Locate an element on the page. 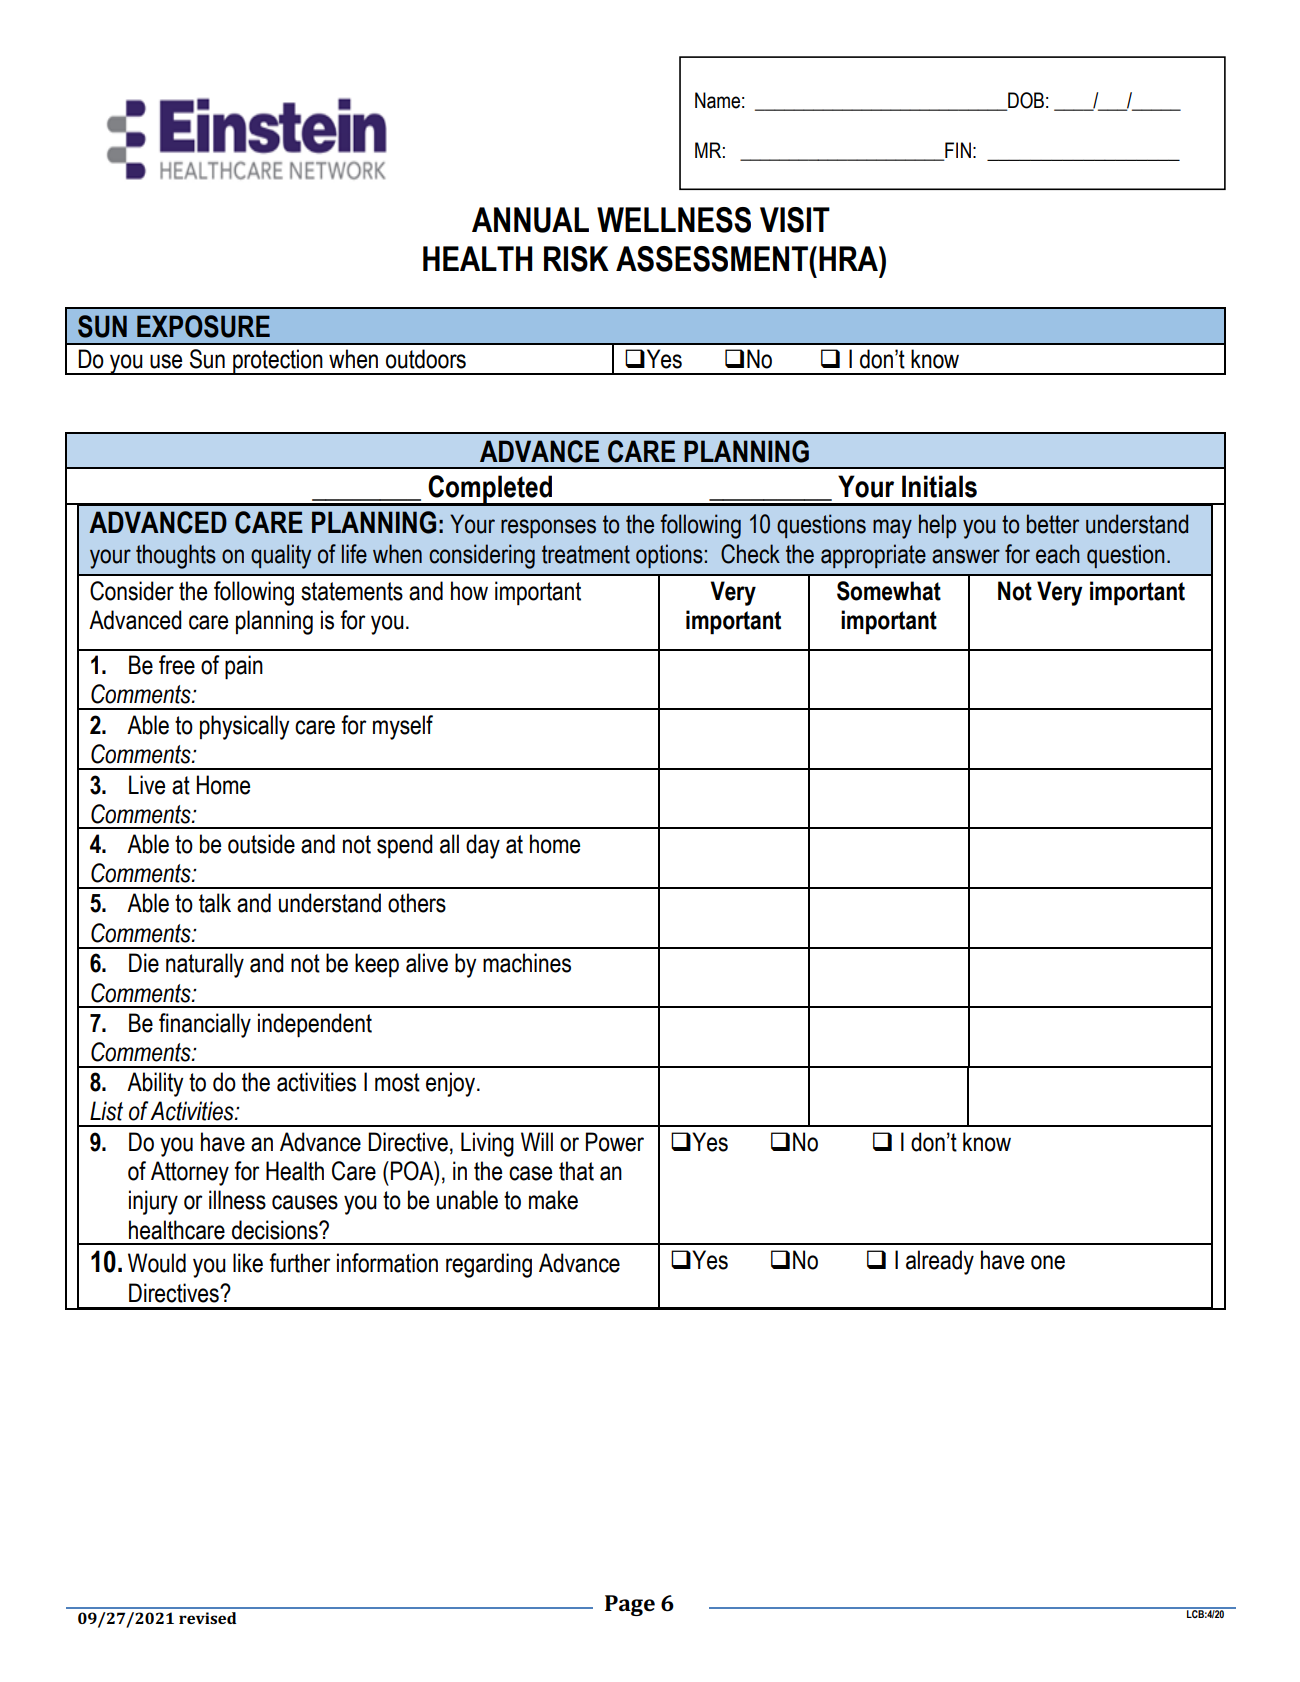 Image resolution: width=1300 pixels, height=1682 pixels. like is located at coordinates (248, 1263).
